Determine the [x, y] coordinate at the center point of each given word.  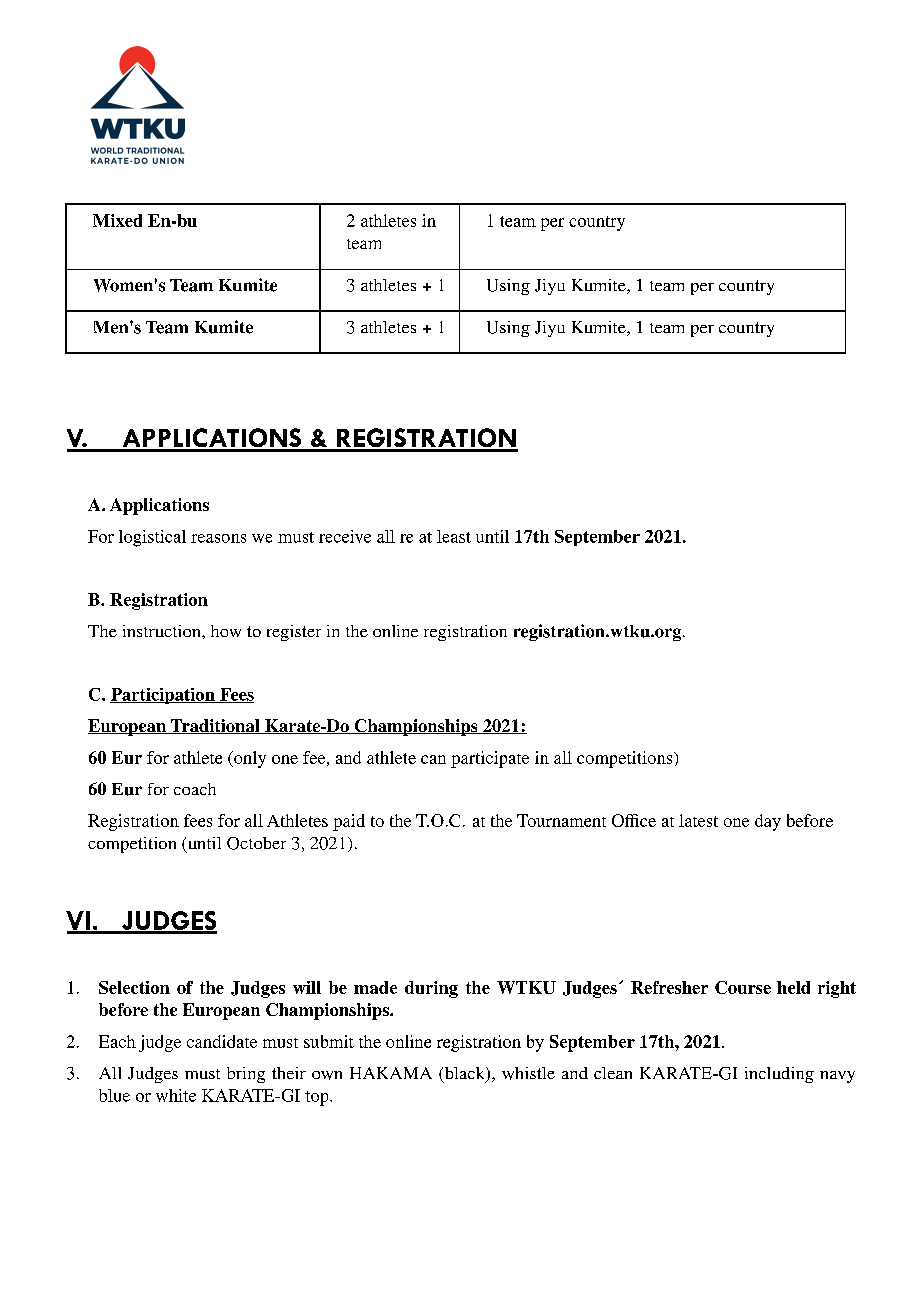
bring [246, 1075]
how [226, 631]
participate [490, 759]
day [768, 822]
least [454, 536]
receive [345, 536]
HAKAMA [391, 1073]
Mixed [117, 220]
